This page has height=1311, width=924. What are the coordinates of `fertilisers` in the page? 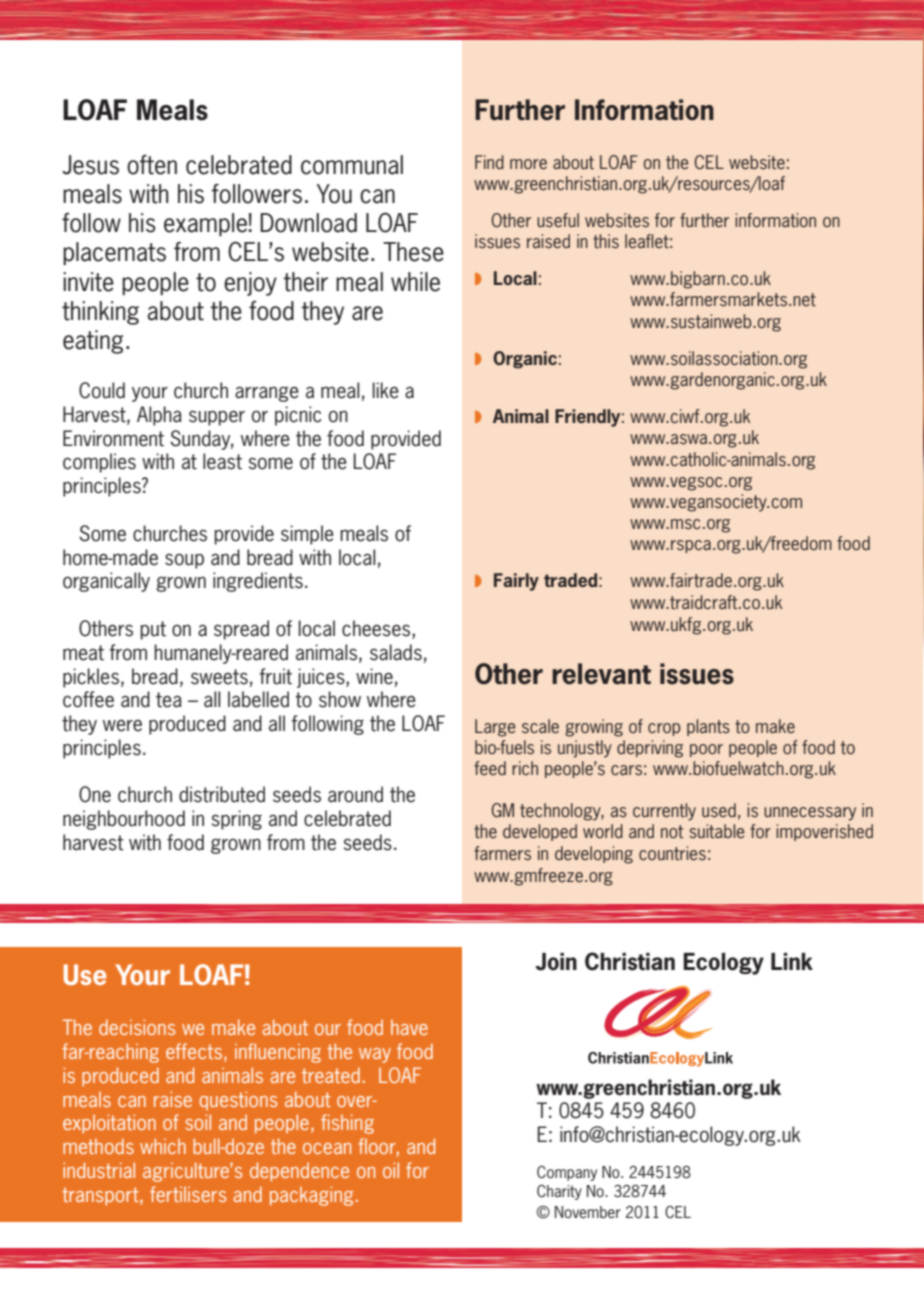 It's located at (188, 1194).
